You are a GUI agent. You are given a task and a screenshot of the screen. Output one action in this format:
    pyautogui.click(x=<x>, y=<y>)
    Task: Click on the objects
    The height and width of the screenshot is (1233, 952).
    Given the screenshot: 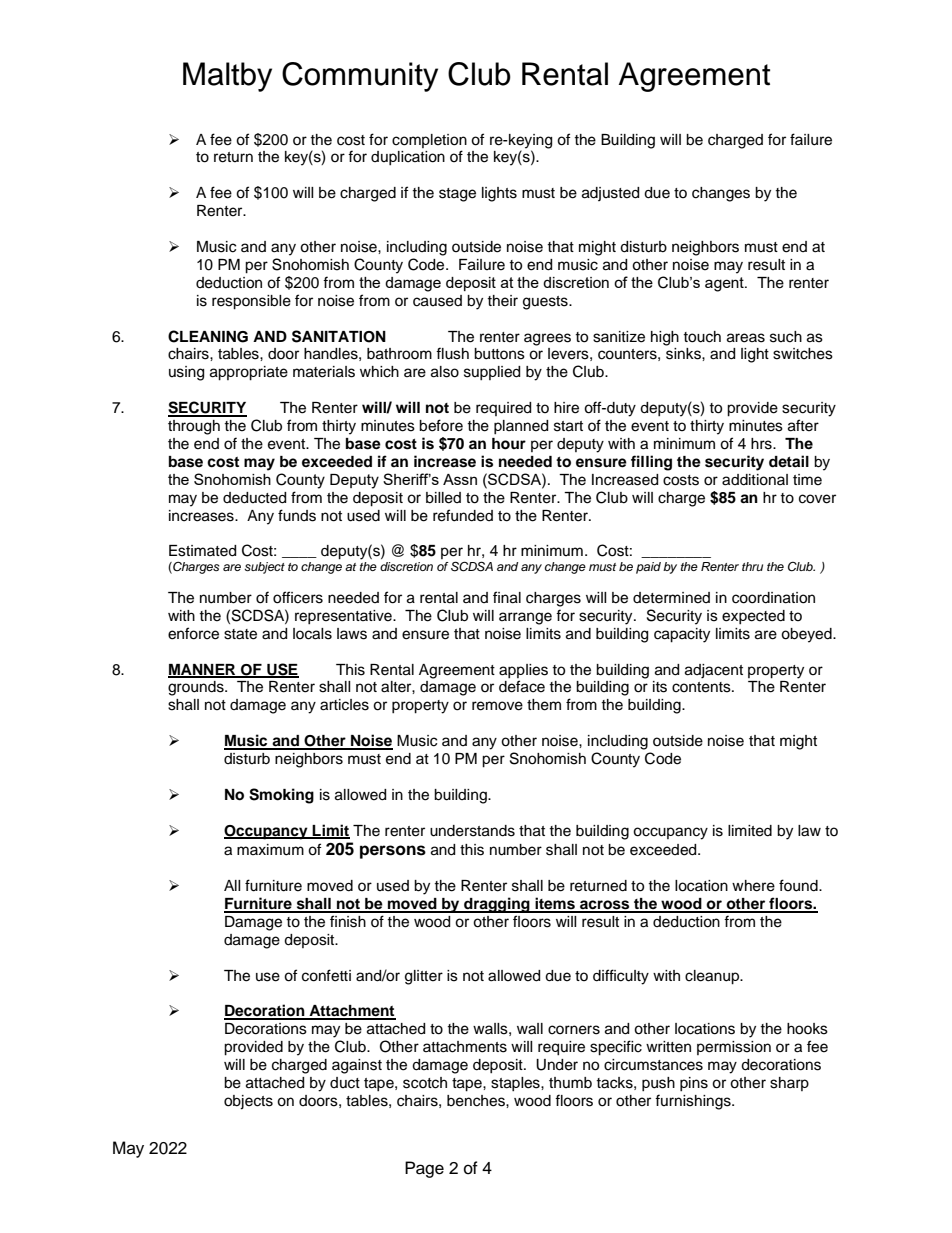 What is the action you would take?
    pyautogui.click(x=248, y=1102)
